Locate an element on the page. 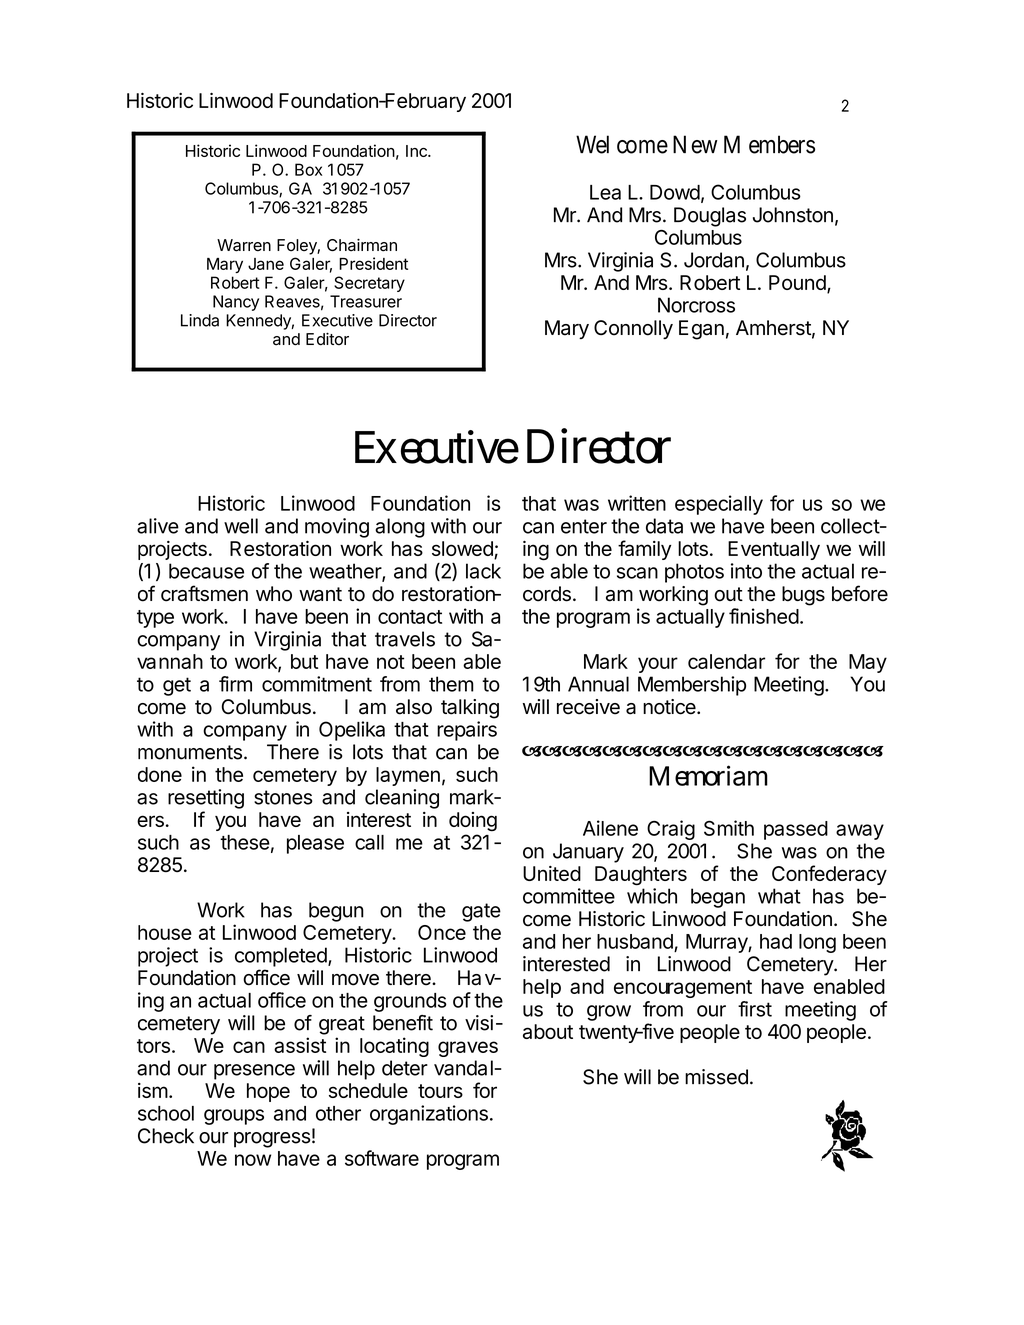 Image resolution: width=1024 pixels, height=1325 pixels. enter is located at coordinates (584, 526).
